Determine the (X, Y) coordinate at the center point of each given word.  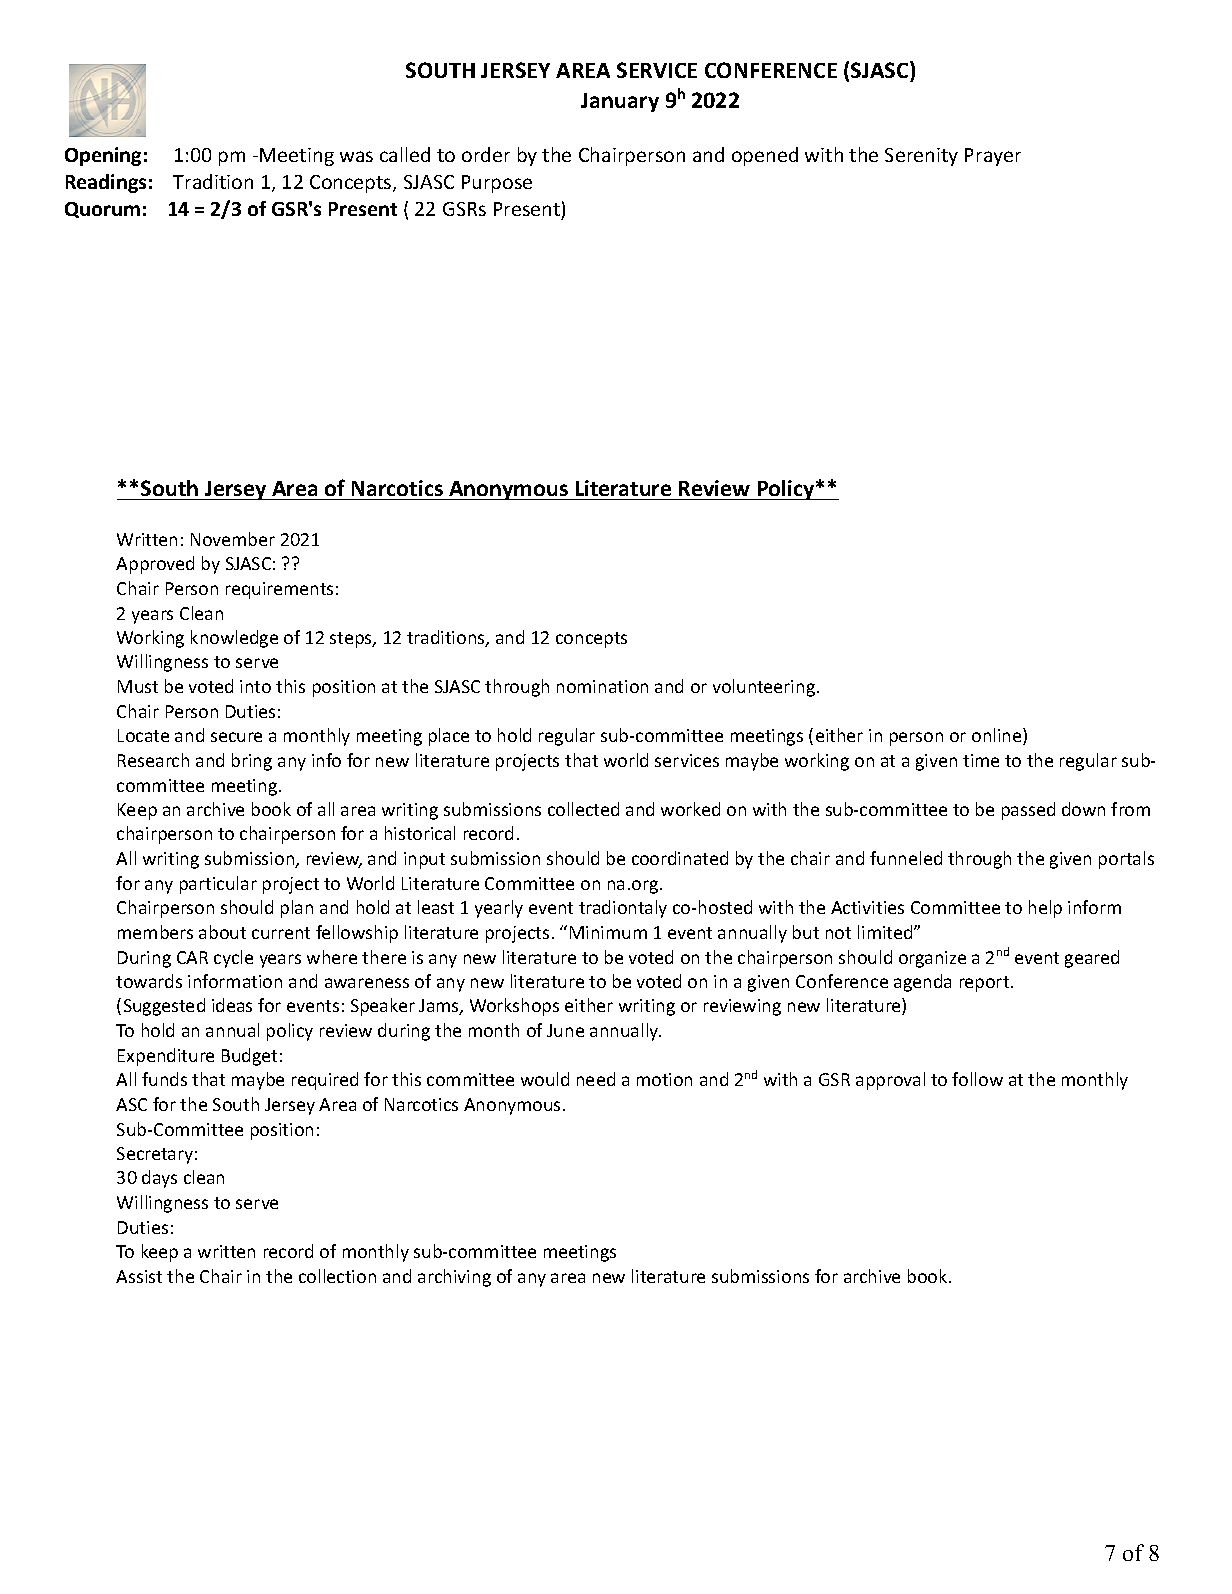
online (998, 736)
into (255, 686)
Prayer (993, 157)
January (620, 102)
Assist (139, 1276)
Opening (103, 156)
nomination (602, 686)
